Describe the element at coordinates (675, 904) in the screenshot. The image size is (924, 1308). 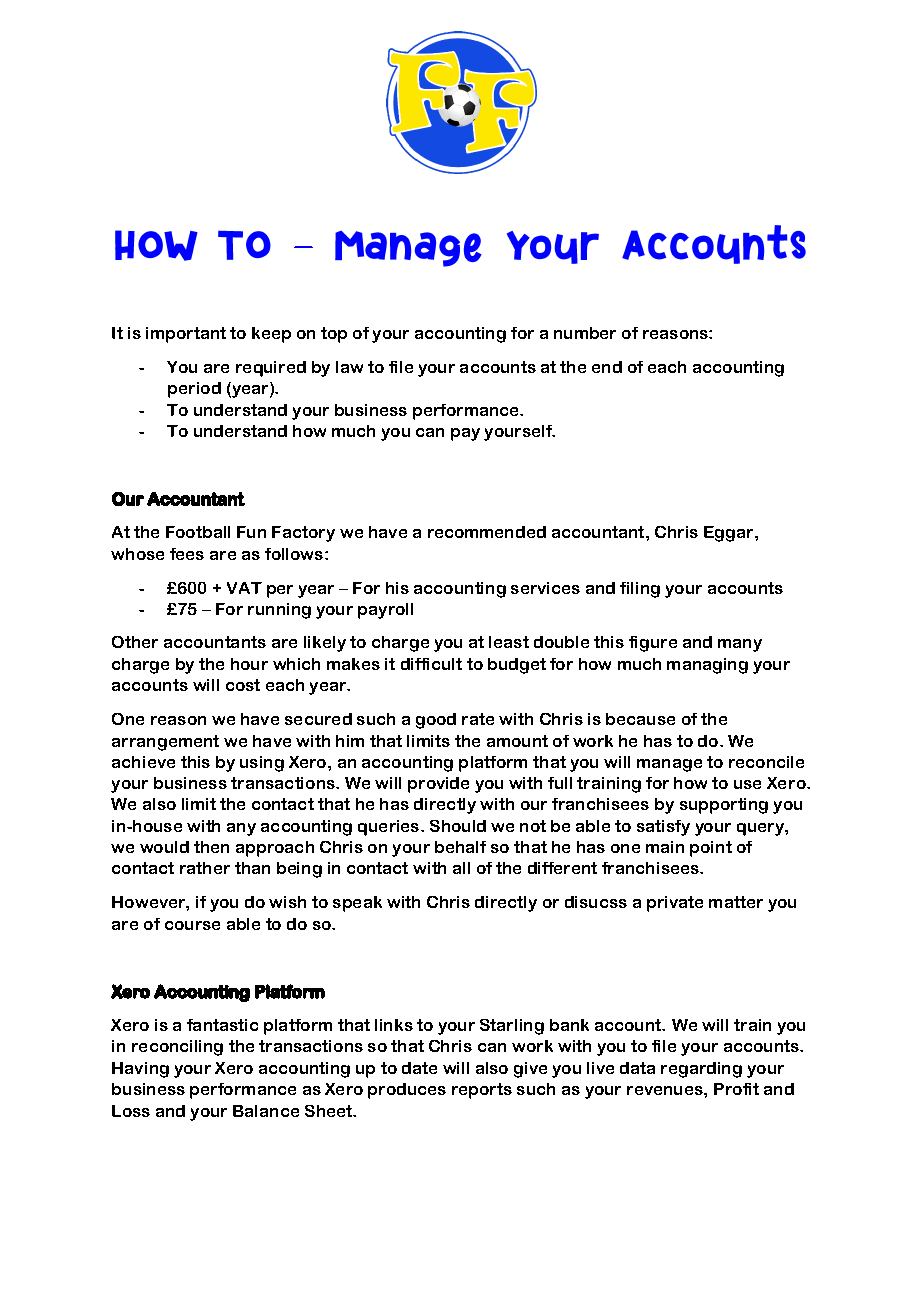
I see `private` at that location.
